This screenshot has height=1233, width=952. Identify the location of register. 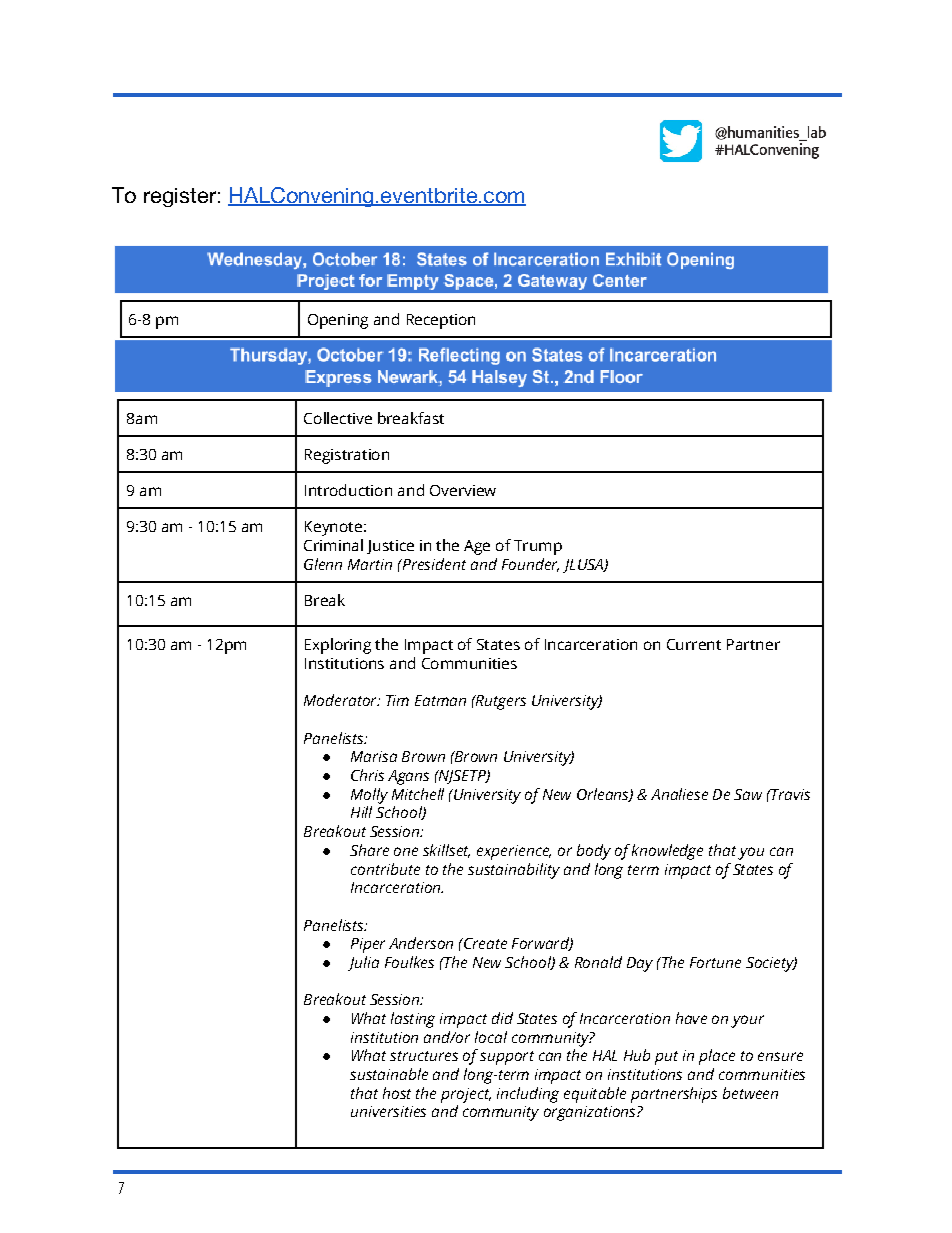
(180, 197).
